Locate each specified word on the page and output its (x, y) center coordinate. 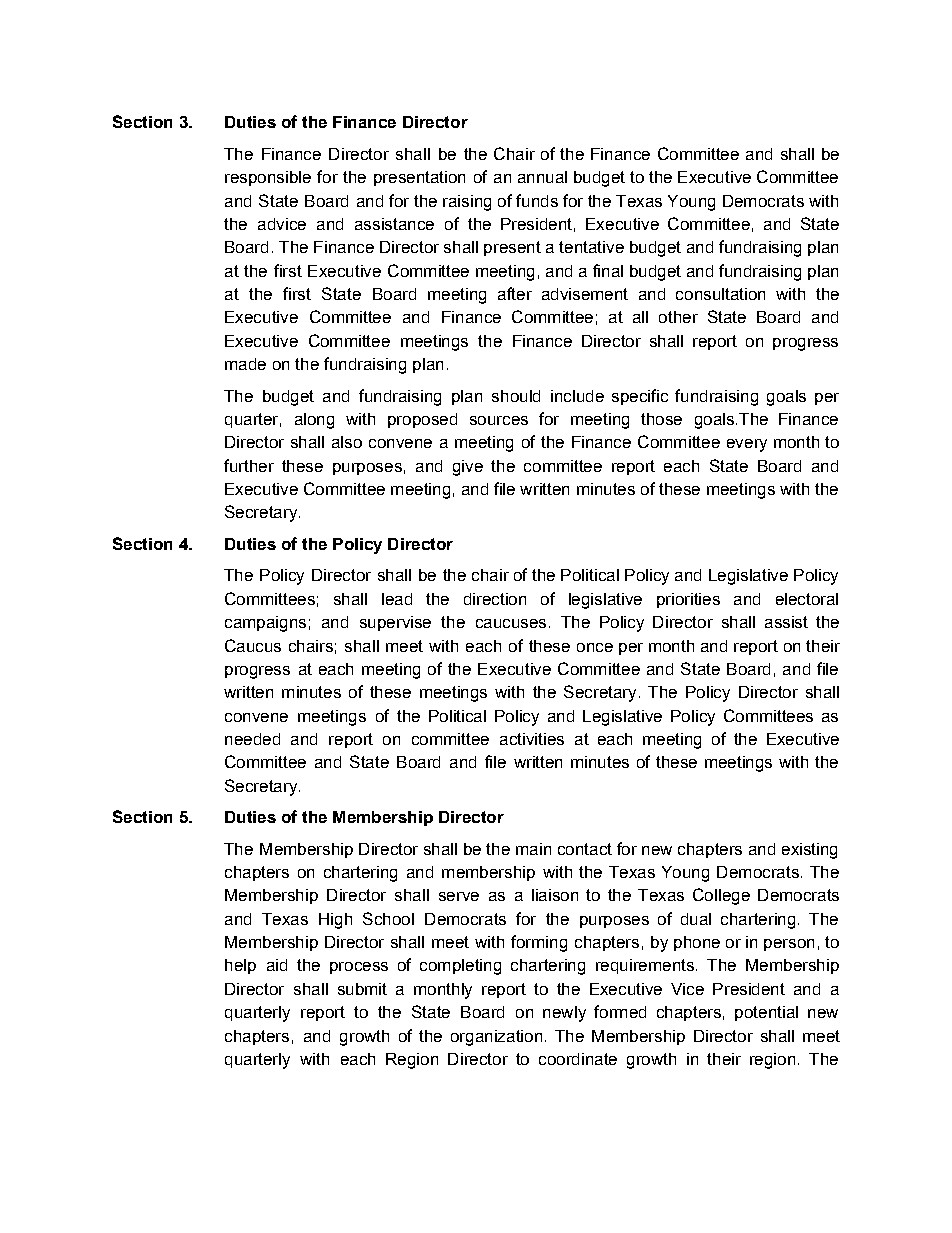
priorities (688, 600)
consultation (720, 294)
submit (362, 989)
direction (495, 599)
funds (537, 200)
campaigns (265, 624)
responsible (268, 178)
